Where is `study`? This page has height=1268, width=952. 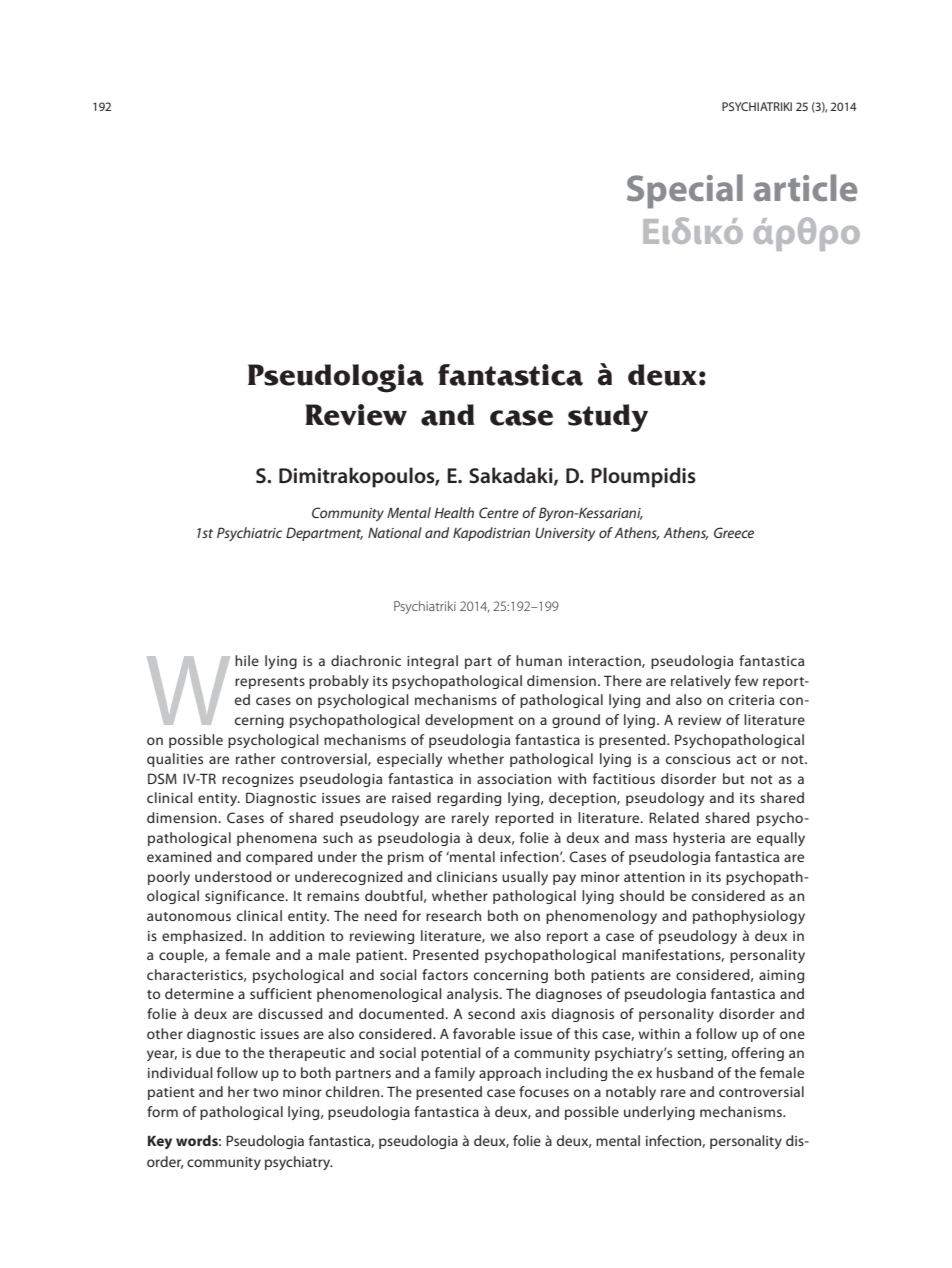 study is located at coordinates (608, 418).
